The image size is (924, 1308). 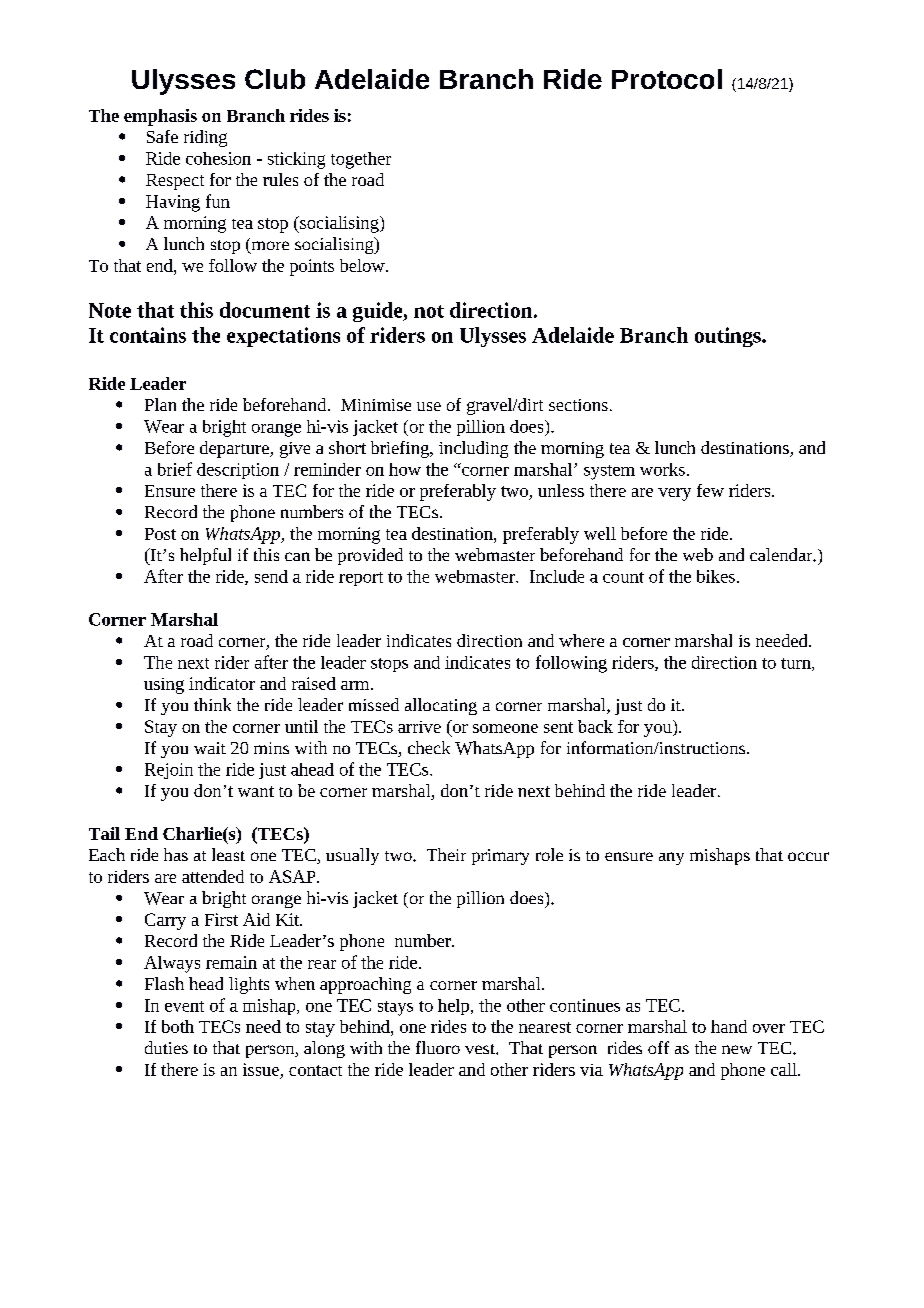 I want to click on together, so click(x=361, y=160).
